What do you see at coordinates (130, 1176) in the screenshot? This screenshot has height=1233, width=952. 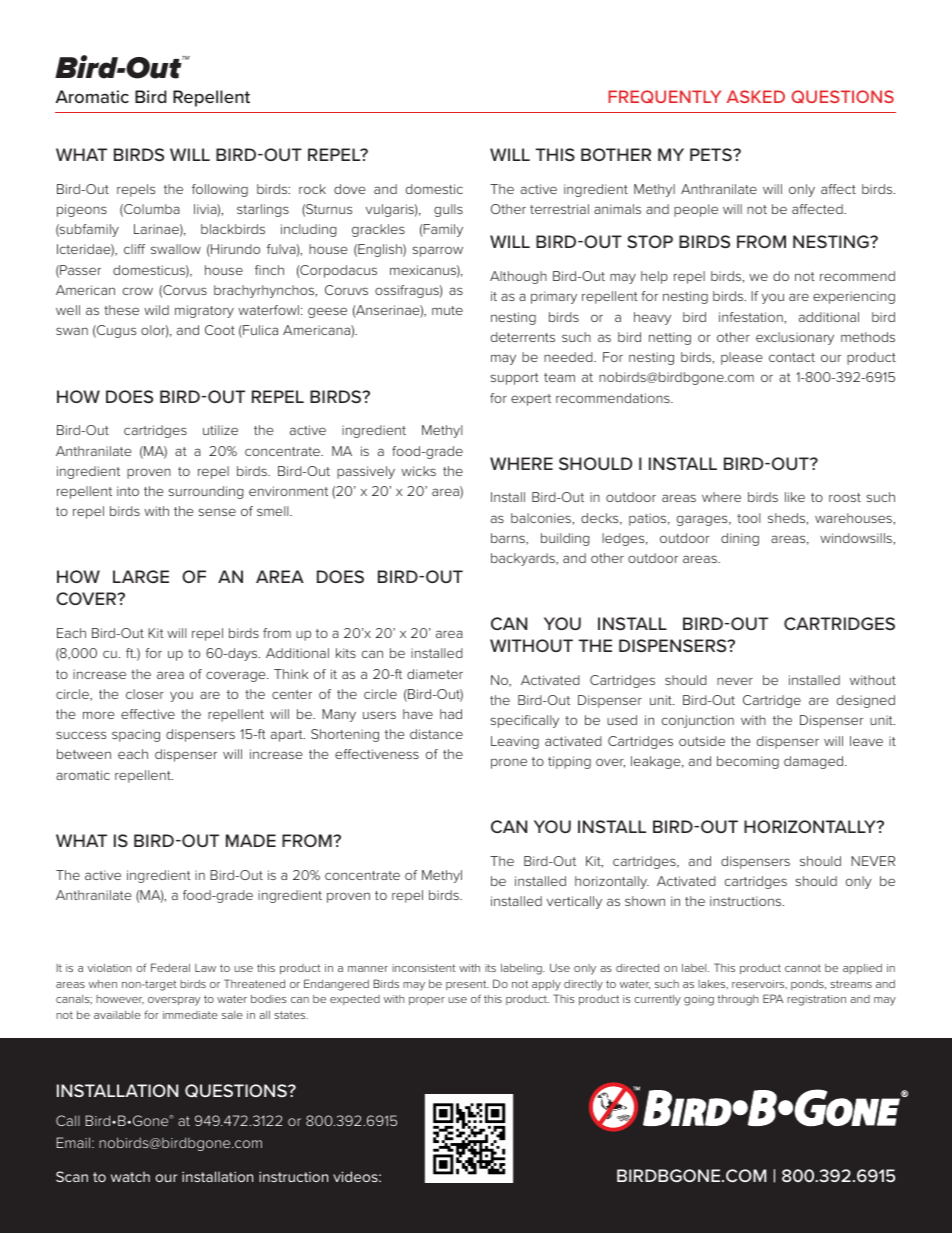 I see `watch` at bounding box center [130, 1176].
